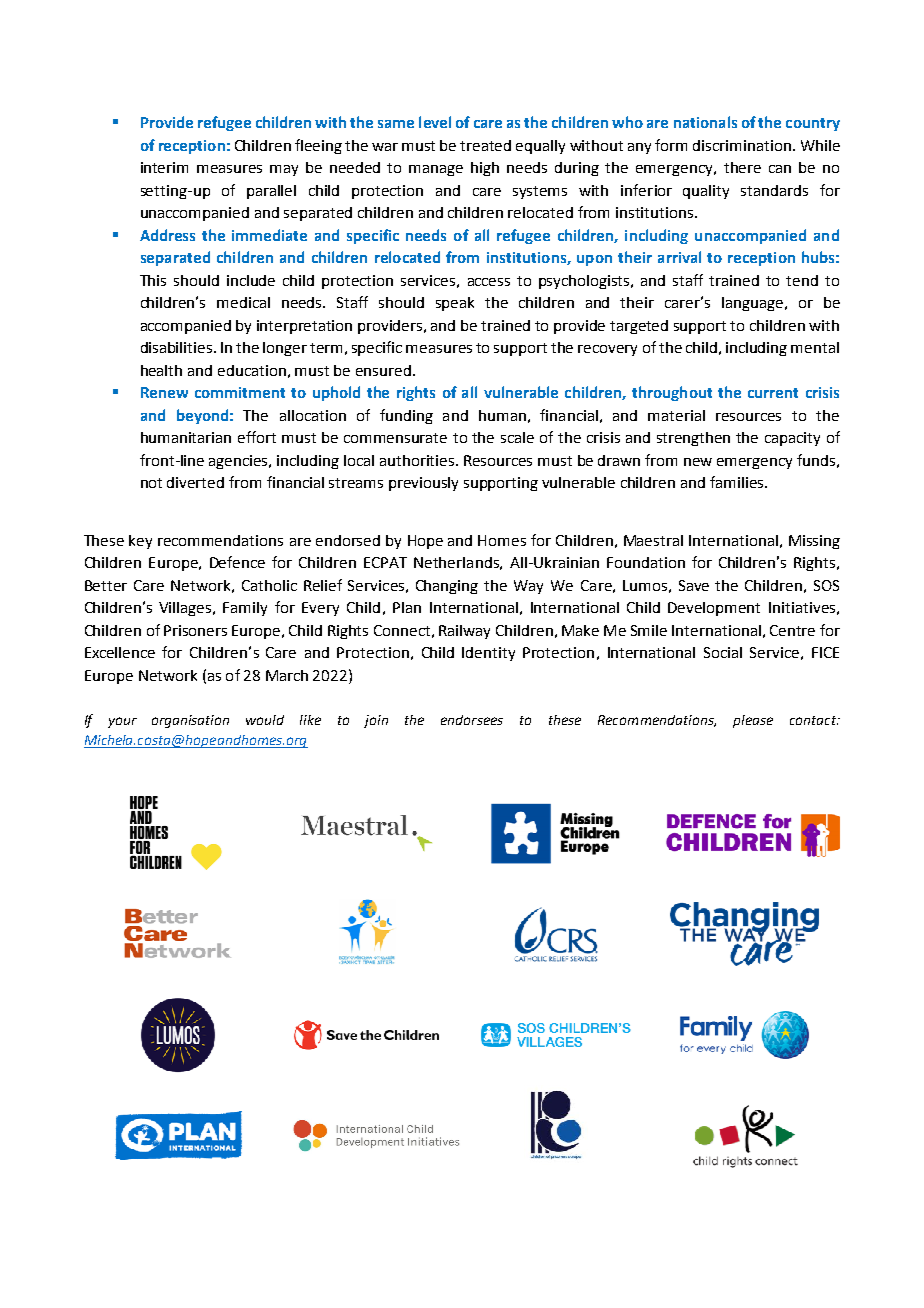  What do you see at coordinates (485, 145) in the screenshot?
I see `treated` at bounding box center [485, 145].
